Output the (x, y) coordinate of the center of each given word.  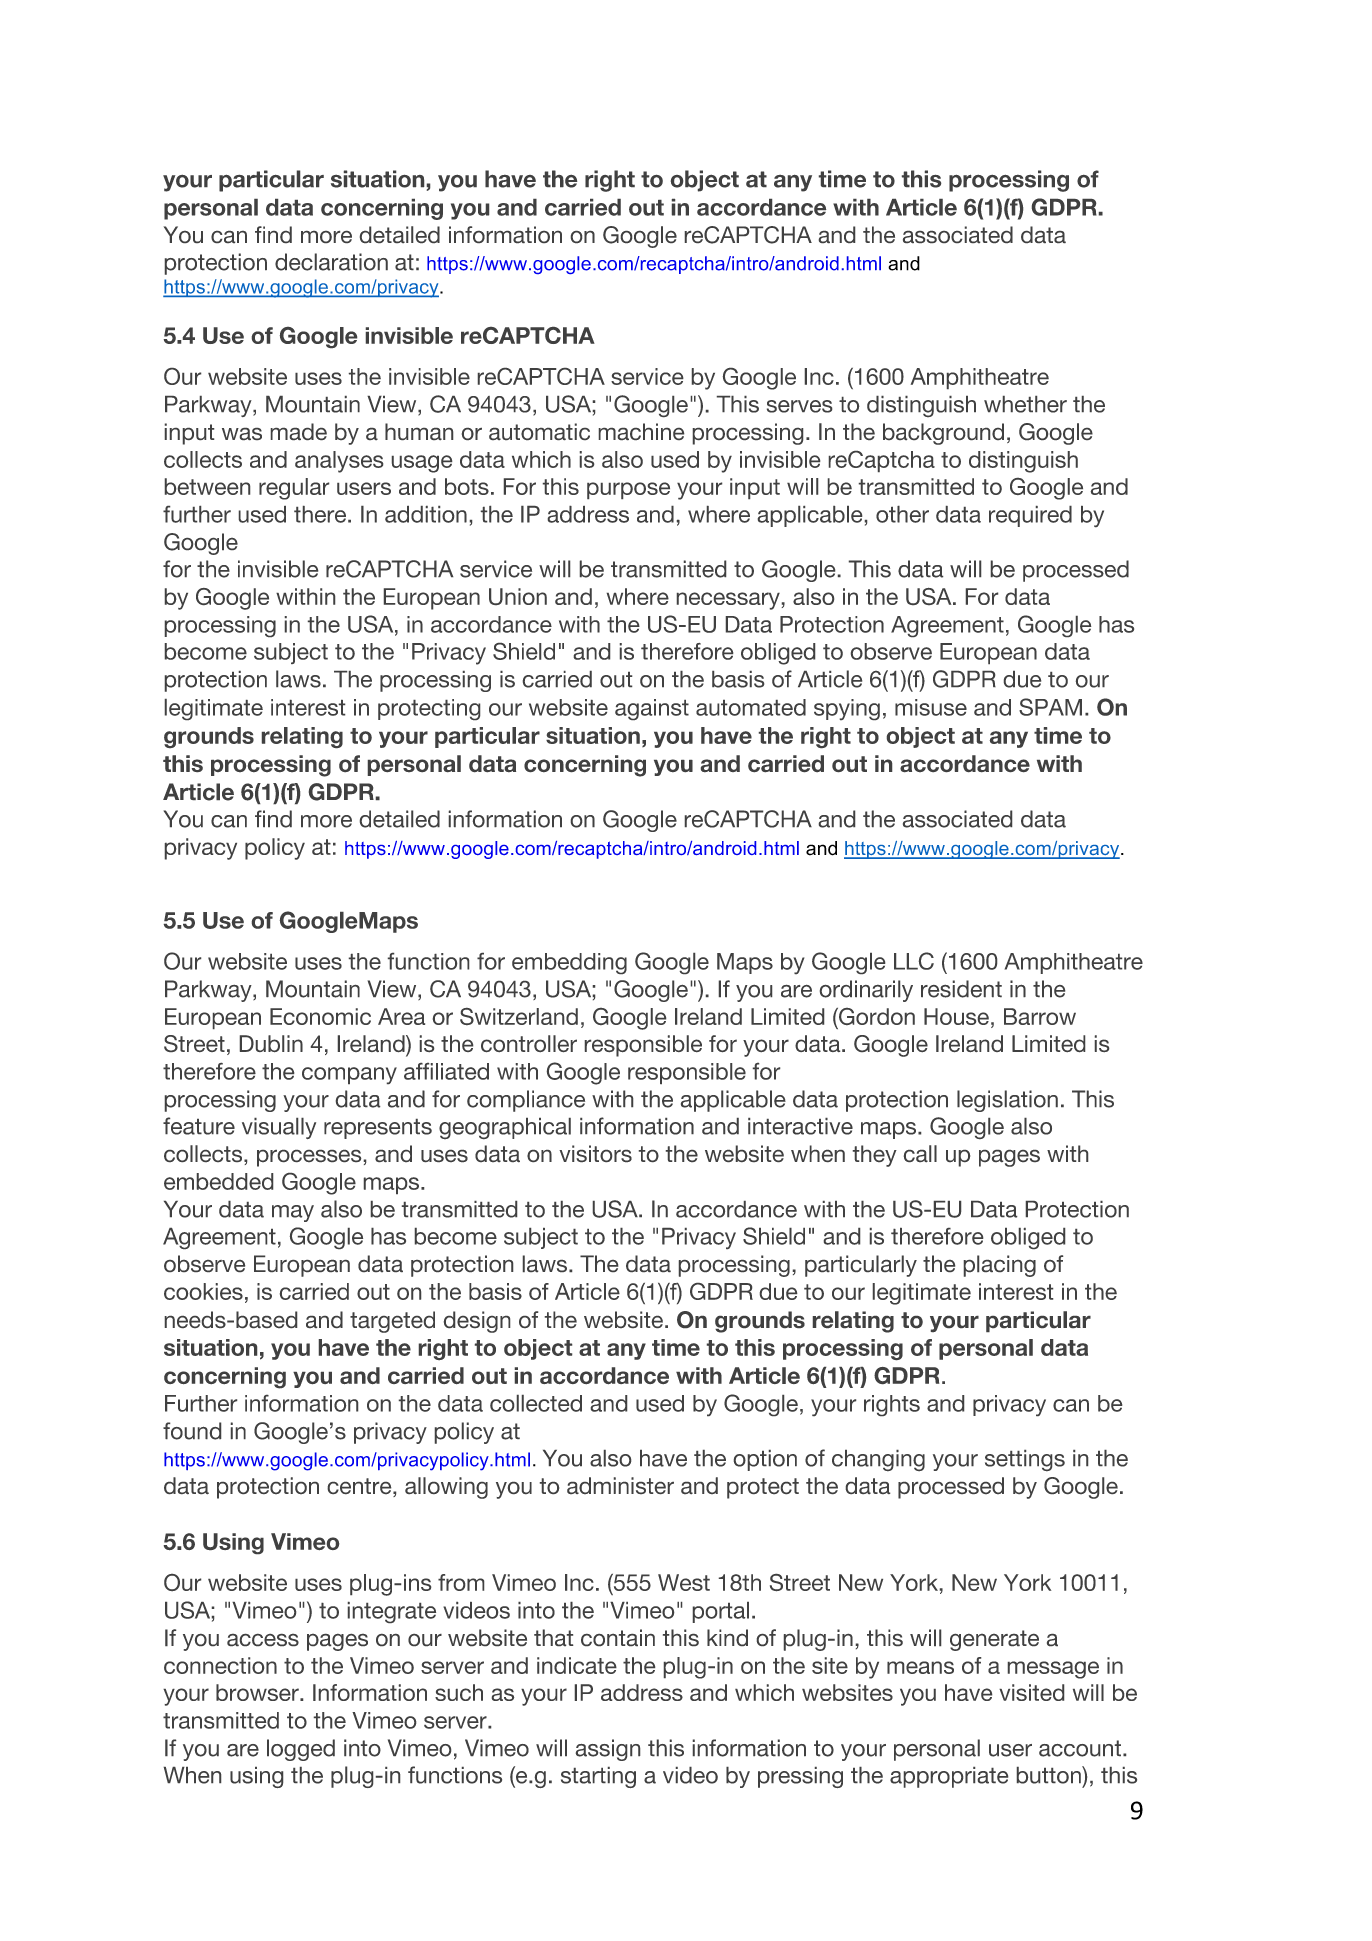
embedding (569, 963)
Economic (320, 1016)
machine (641, 431)
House (956, 1016)
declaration (331, 262)
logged (301, 1750)
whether (1025, 404)
